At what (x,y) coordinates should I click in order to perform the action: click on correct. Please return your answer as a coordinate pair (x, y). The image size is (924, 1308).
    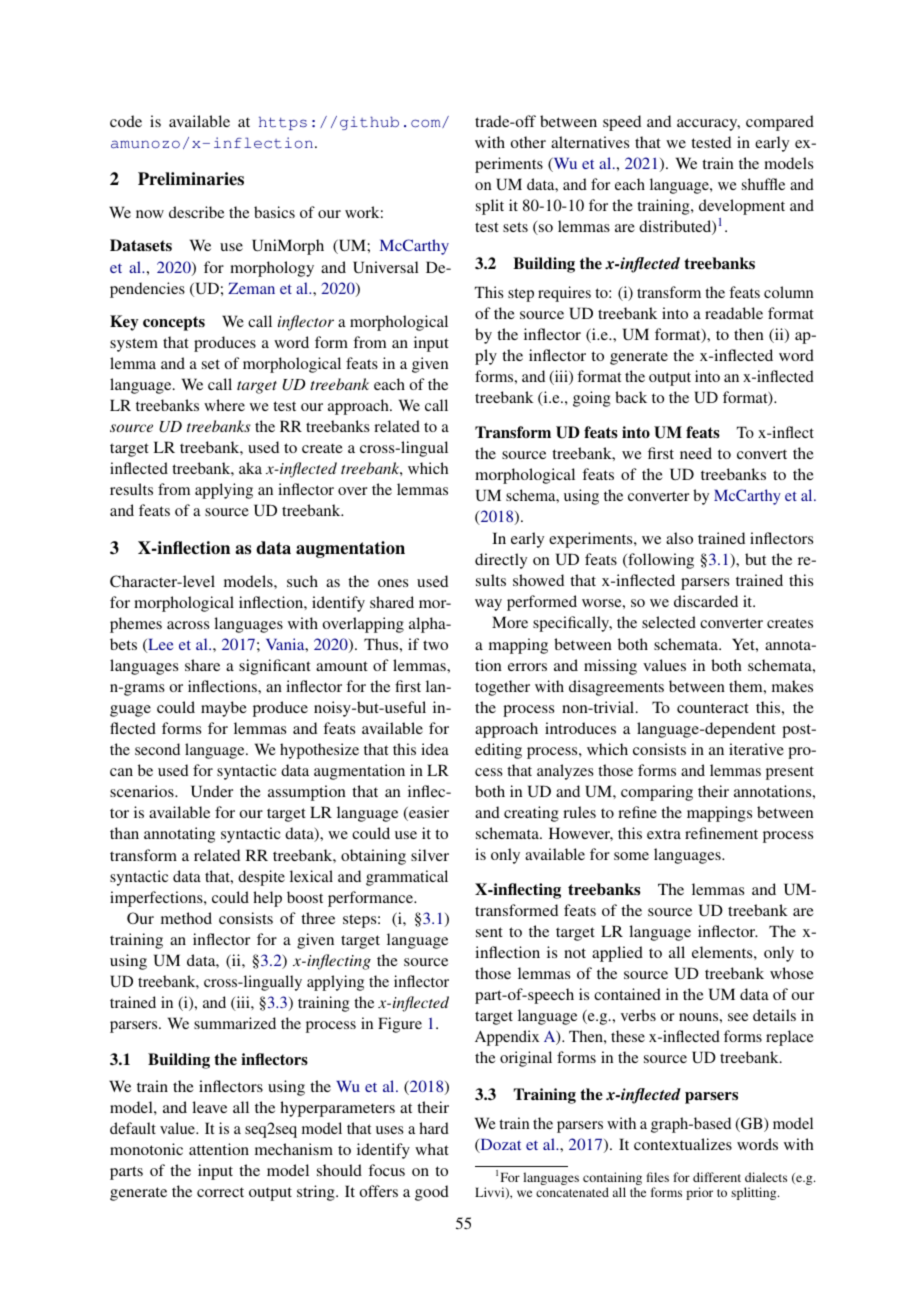
    Looking at the image, I should click on (220, 1192).
